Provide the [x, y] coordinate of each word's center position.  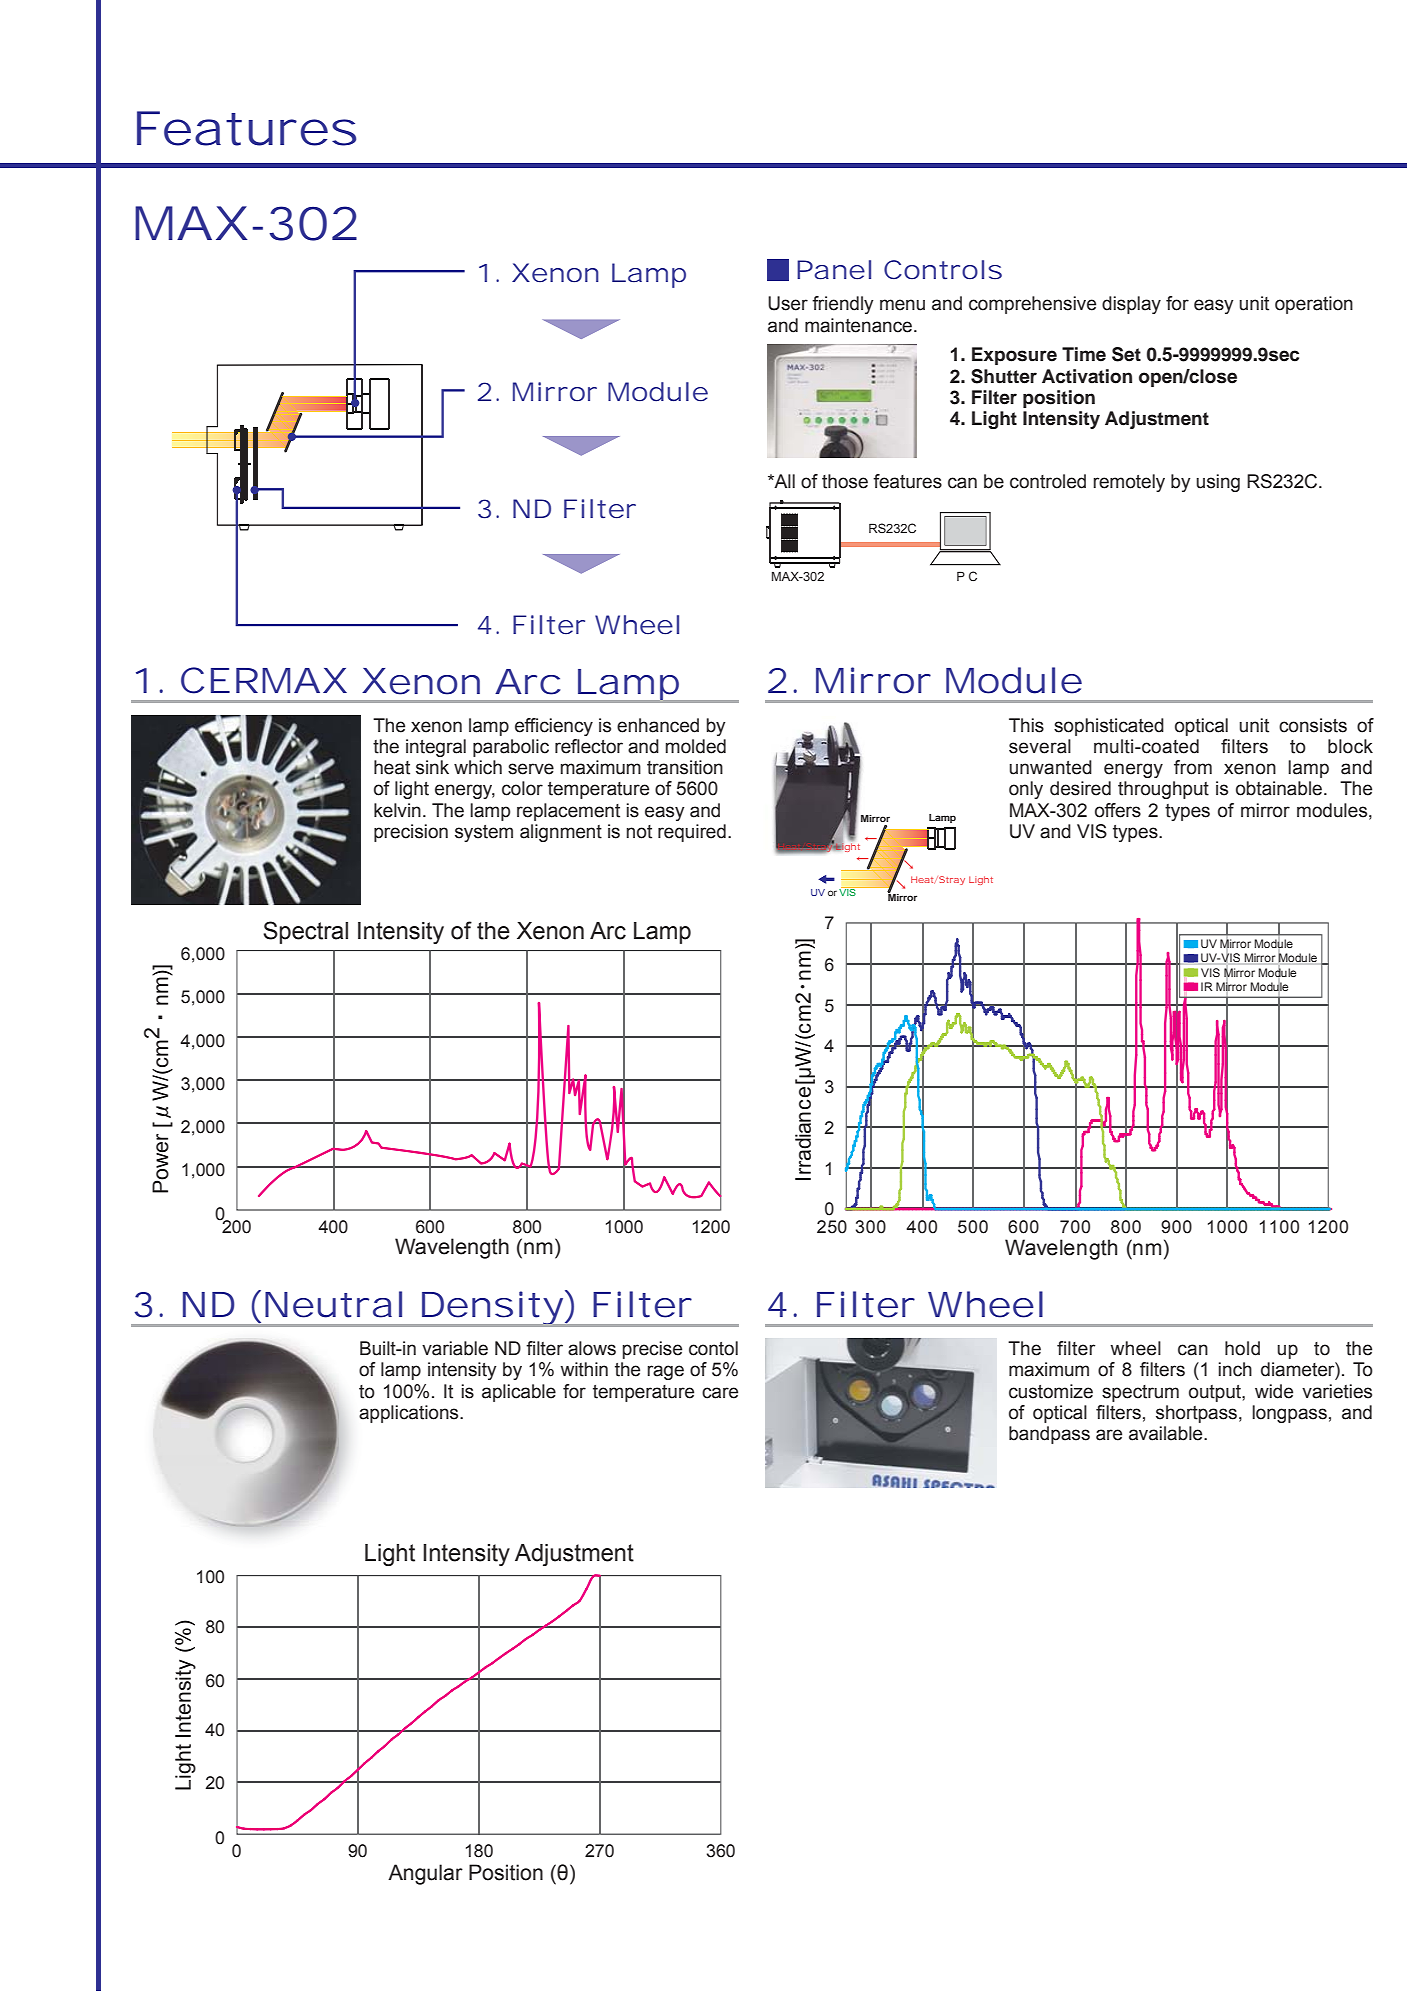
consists [1313, 725]
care [720, 1393]
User [788, 303]
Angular [425, 1874]
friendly [843, 305]
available [1167, 1433]
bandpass [1049, 1435]
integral [436, 748]
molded [696, 746]
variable [455, 1348]
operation [1314, 305]
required [692, 833]
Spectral [305, 932]
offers [1118, 810]
